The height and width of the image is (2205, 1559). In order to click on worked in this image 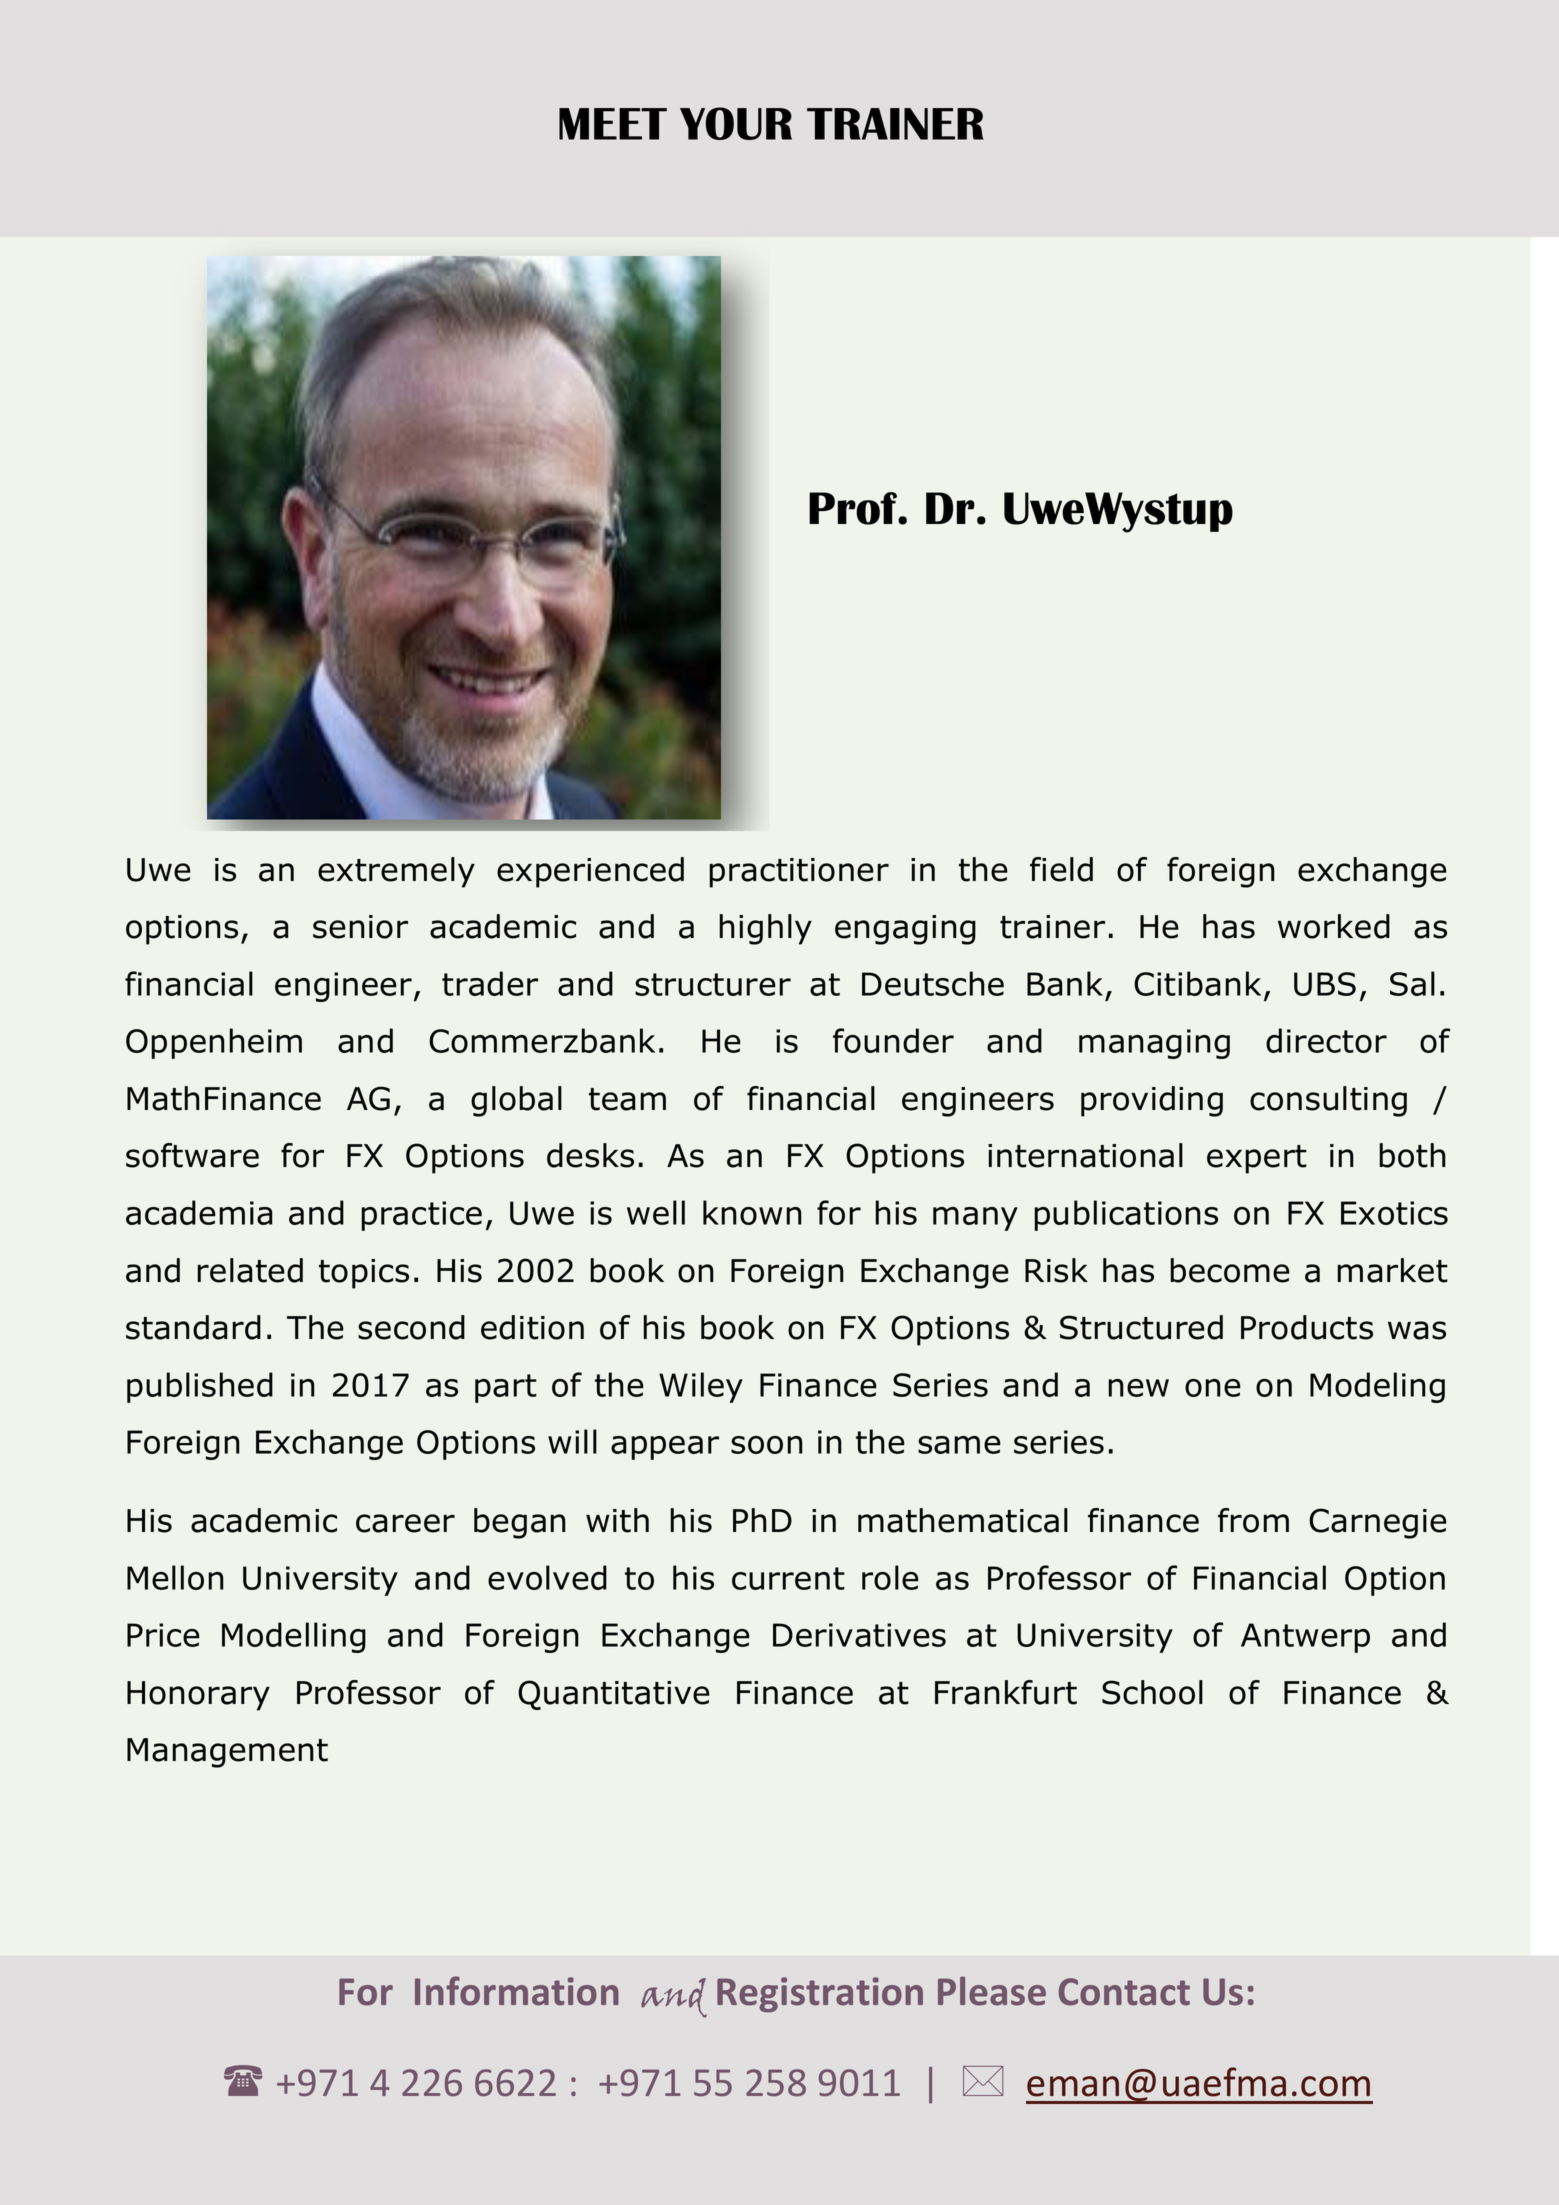, I will do `click(1334, 926)`.
